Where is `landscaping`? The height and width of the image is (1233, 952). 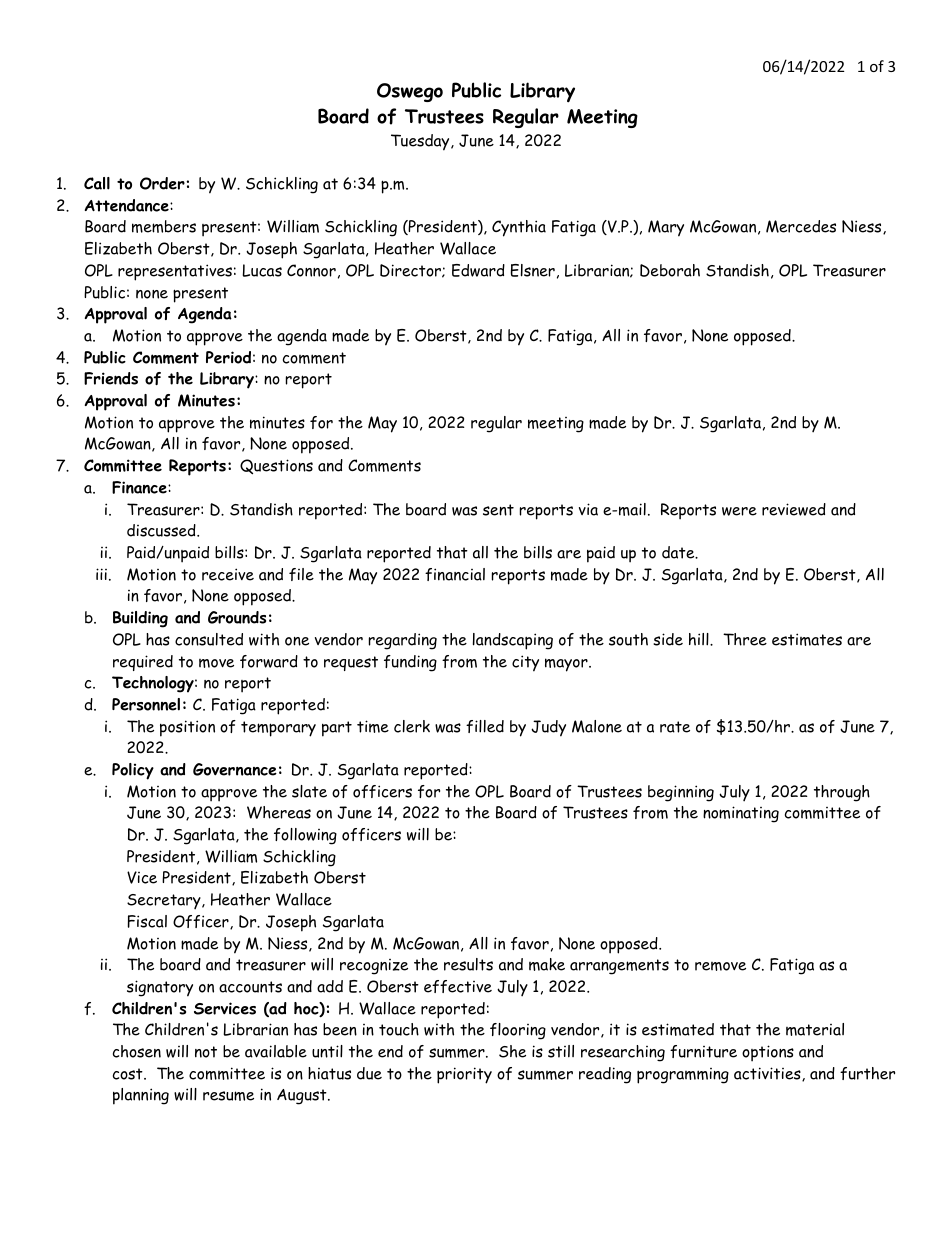
landscaping is located at coordinates (513, 641).
